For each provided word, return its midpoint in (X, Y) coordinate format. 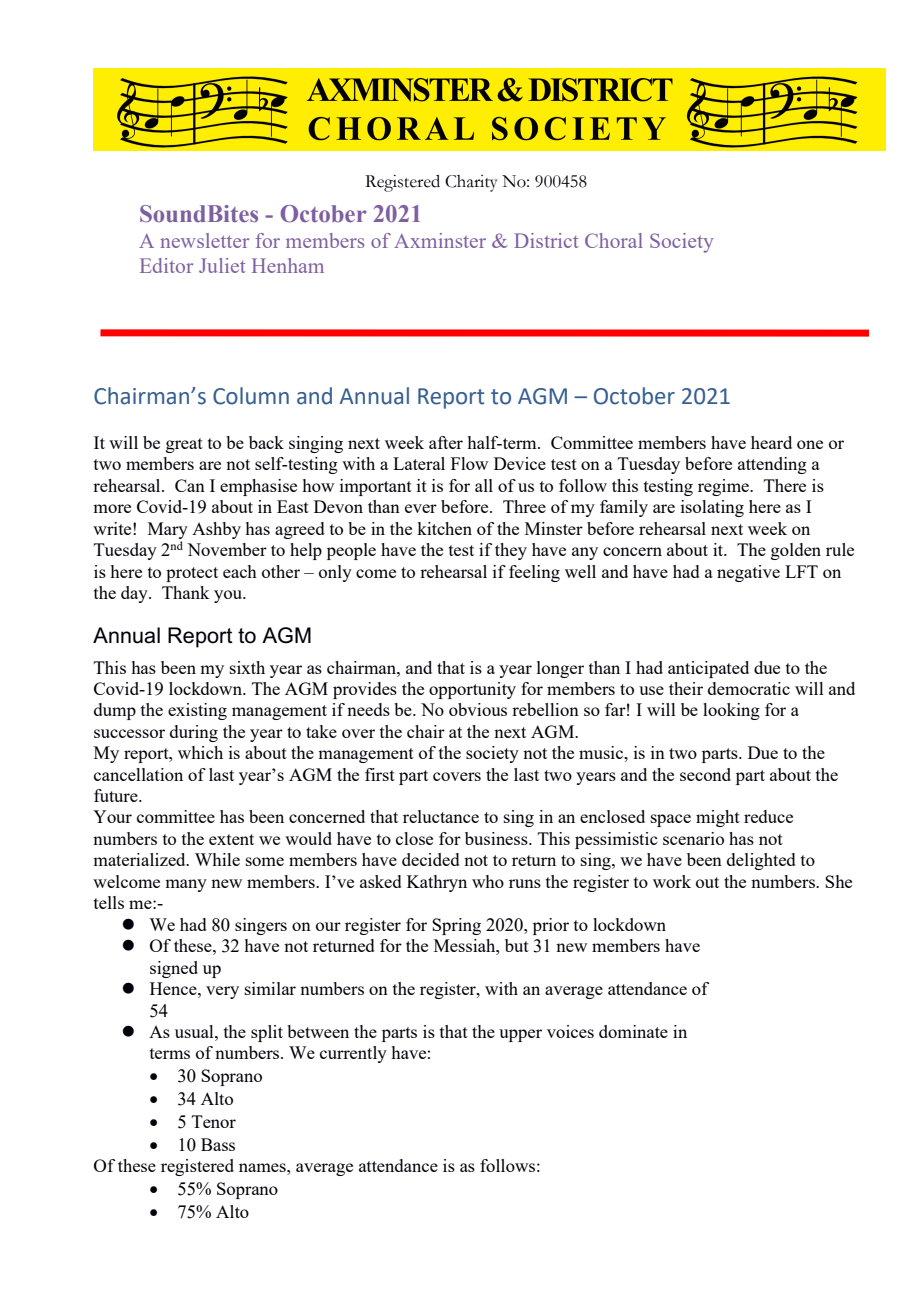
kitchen (444, 528)
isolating (712, 508)
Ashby (216, 530)
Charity (471, 183)
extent (231, 839)
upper (520, 1035)
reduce (768, 816)
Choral (614, 240)
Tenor (214, 1121)
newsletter (204, 240)
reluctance (441, 816)
